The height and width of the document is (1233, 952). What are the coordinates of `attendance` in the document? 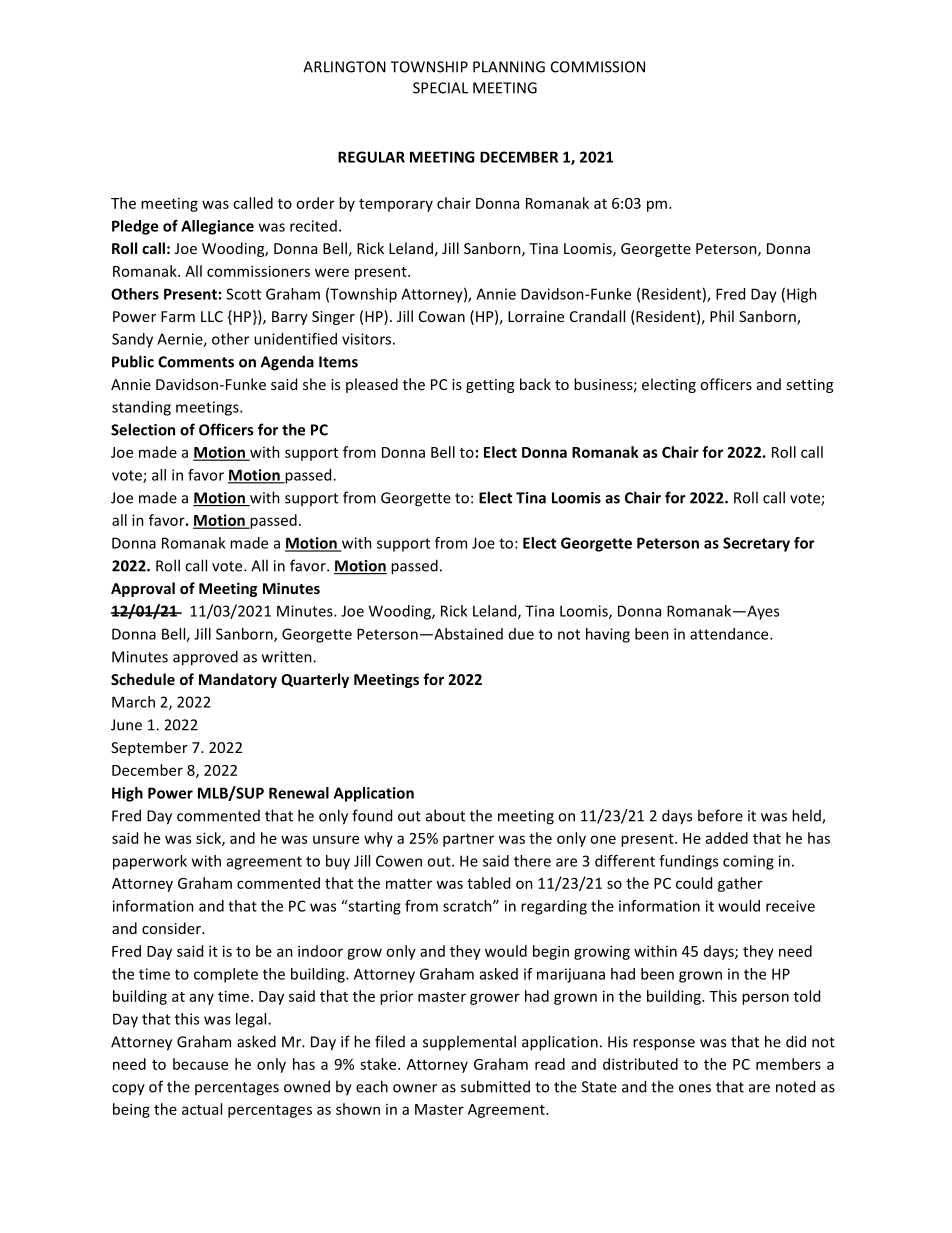 It's located at (730, 634).
